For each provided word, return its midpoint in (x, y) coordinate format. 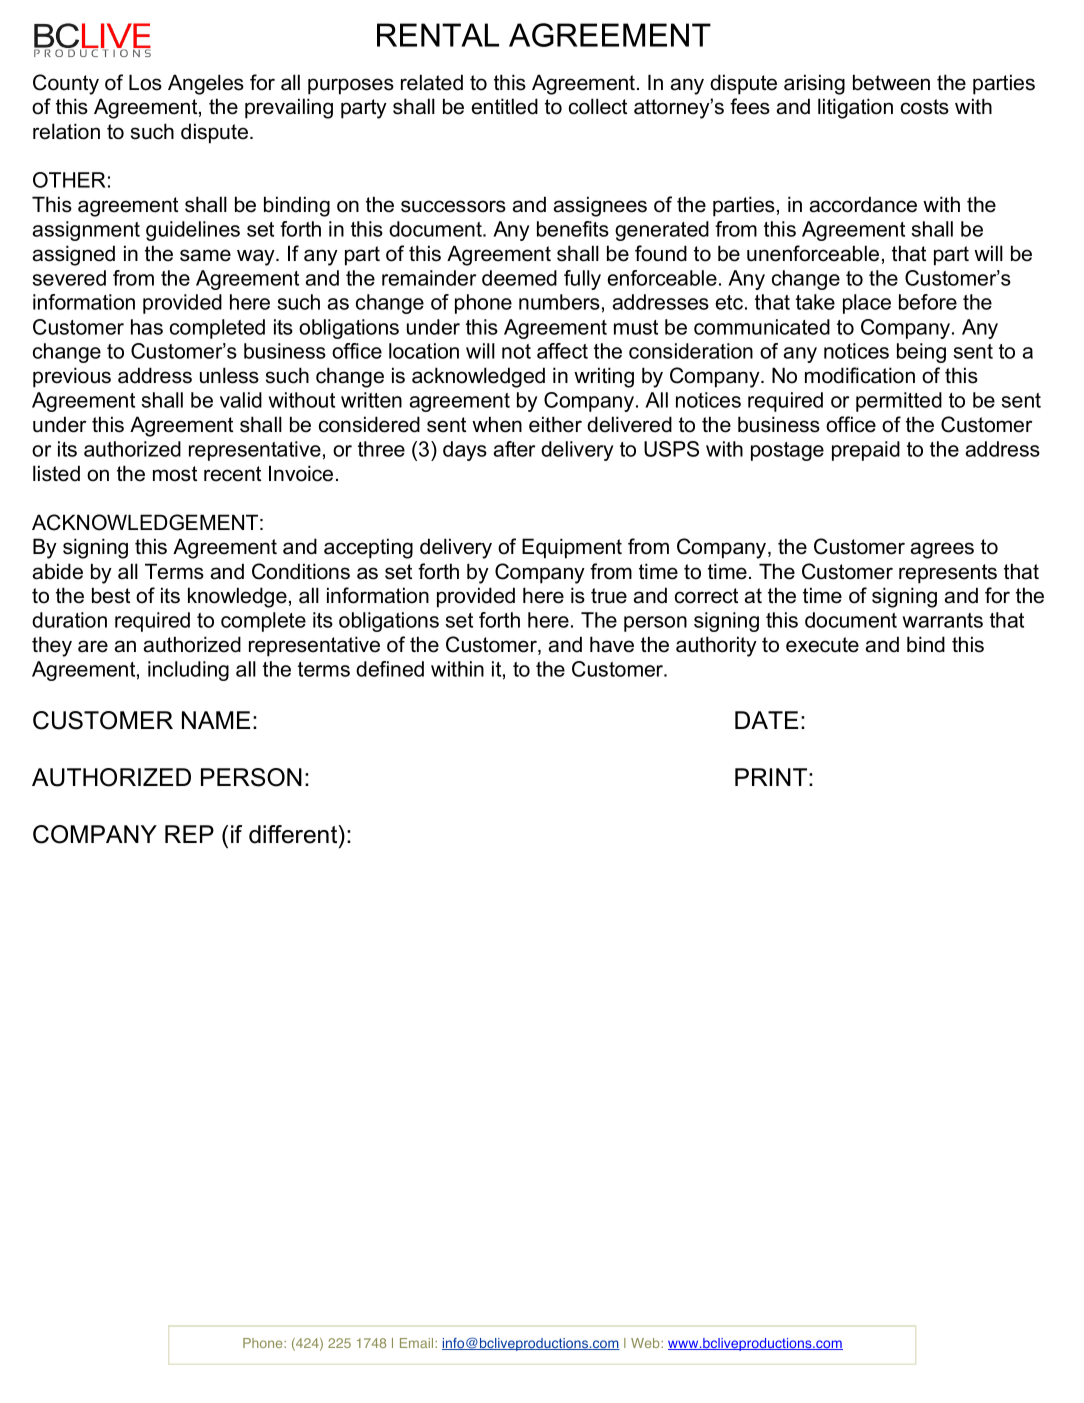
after (514, 449)
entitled (504, 106)
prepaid (866, 451)
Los (145, 82)
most (175, 474)
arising (814, 84)
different (294, 834)
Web (646, 1343)
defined (390, 669)
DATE (766, 720)
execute (822, 645)
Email (418, 1343)
